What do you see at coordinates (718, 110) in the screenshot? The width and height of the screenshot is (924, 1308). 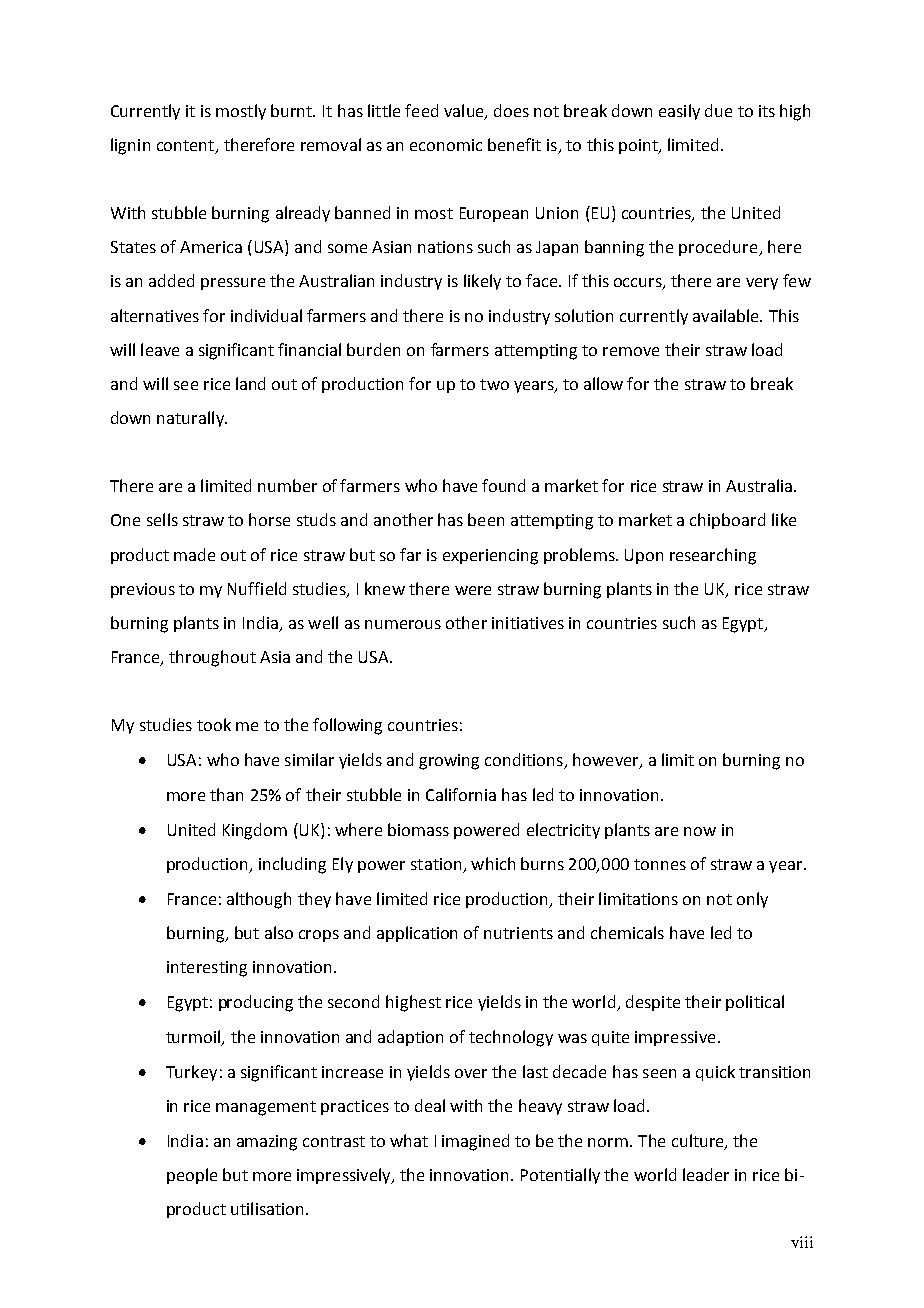 I see `due` at bounding box center [718, 110].
